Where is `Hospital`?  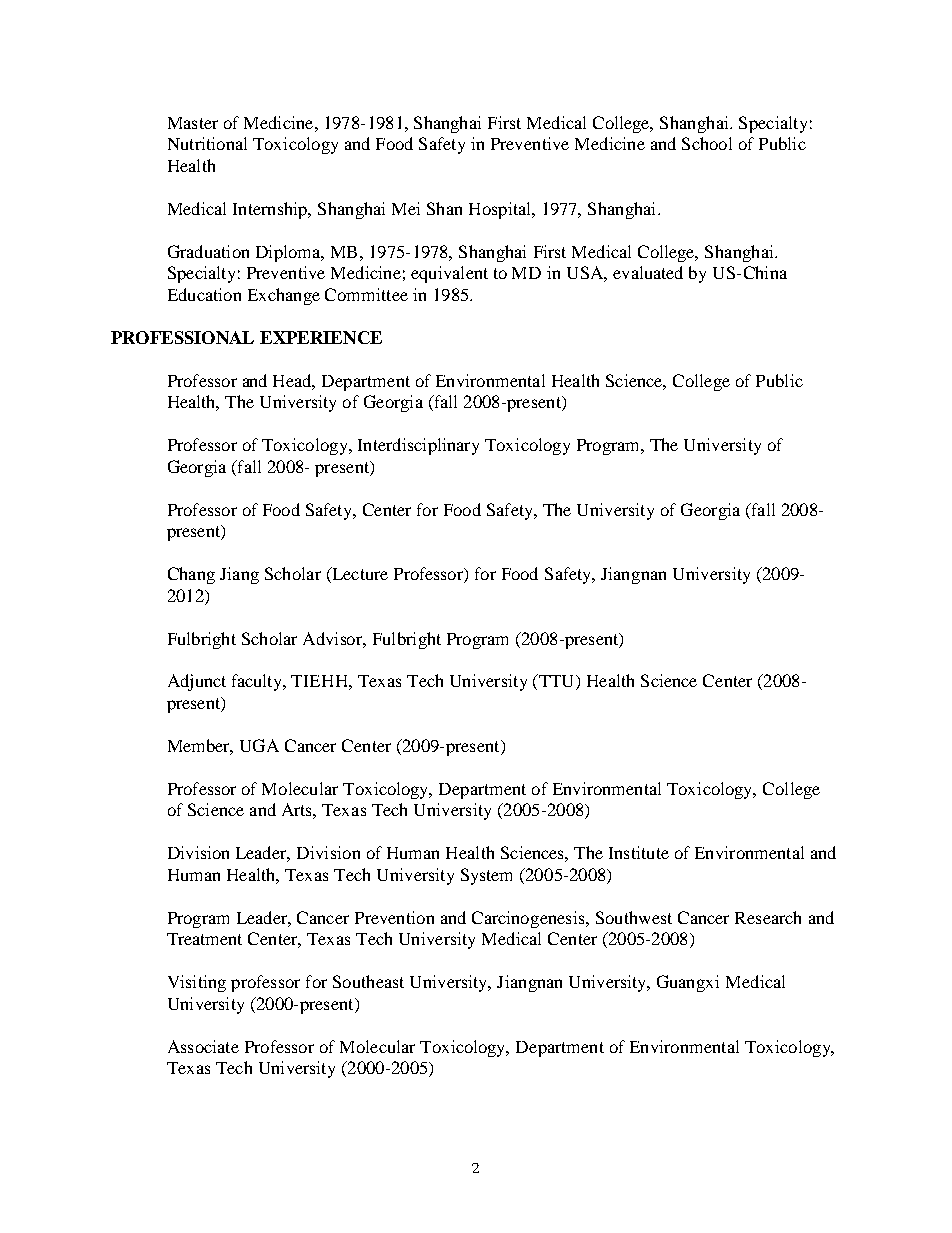
Hospital is located at coordinates (501, 210).
